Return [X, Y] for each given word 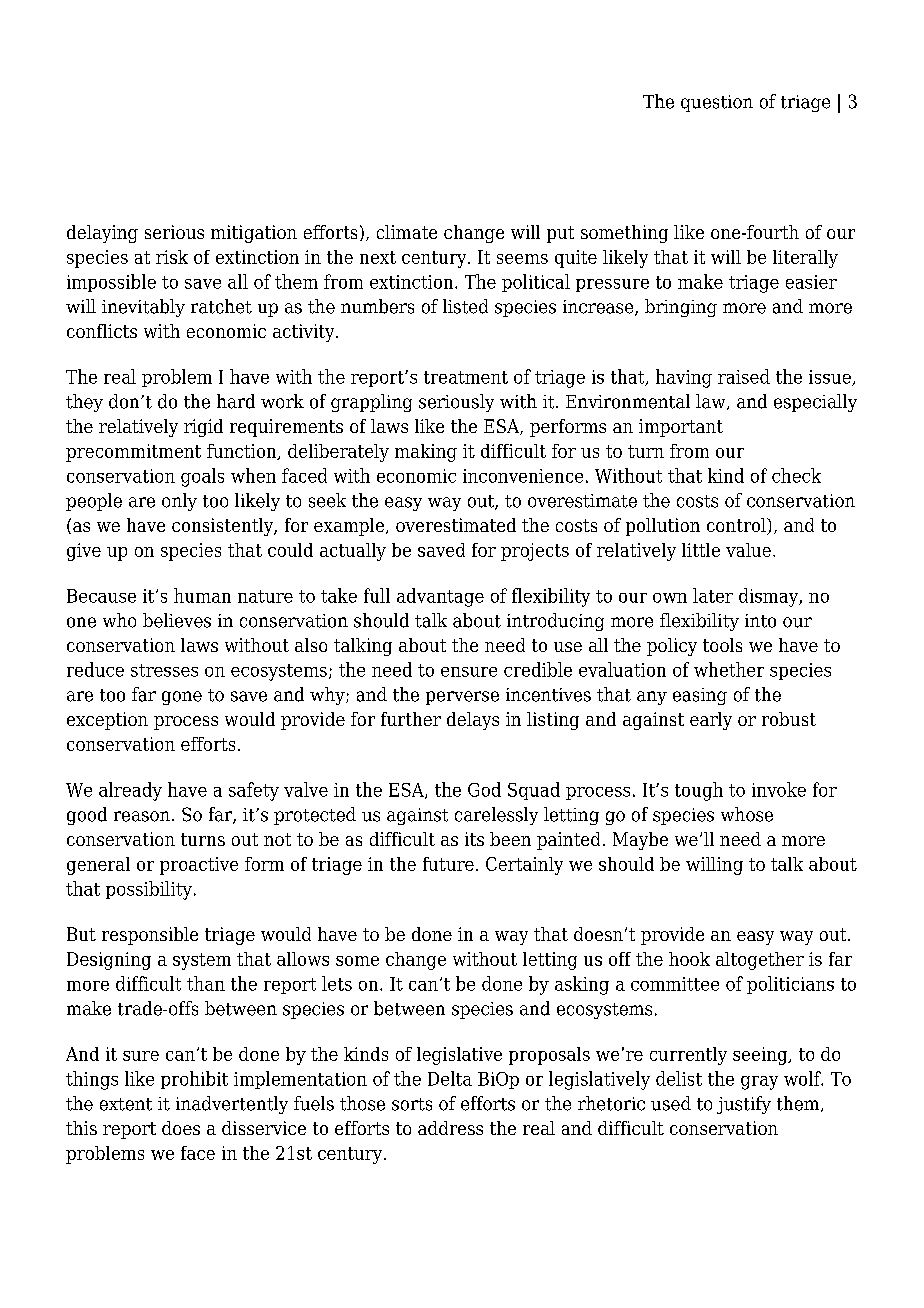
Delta [450, 1078]
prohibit [194, 1080]
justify [744, 1105]
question [717, 103]
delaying [102, 234]
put [560, 234]
